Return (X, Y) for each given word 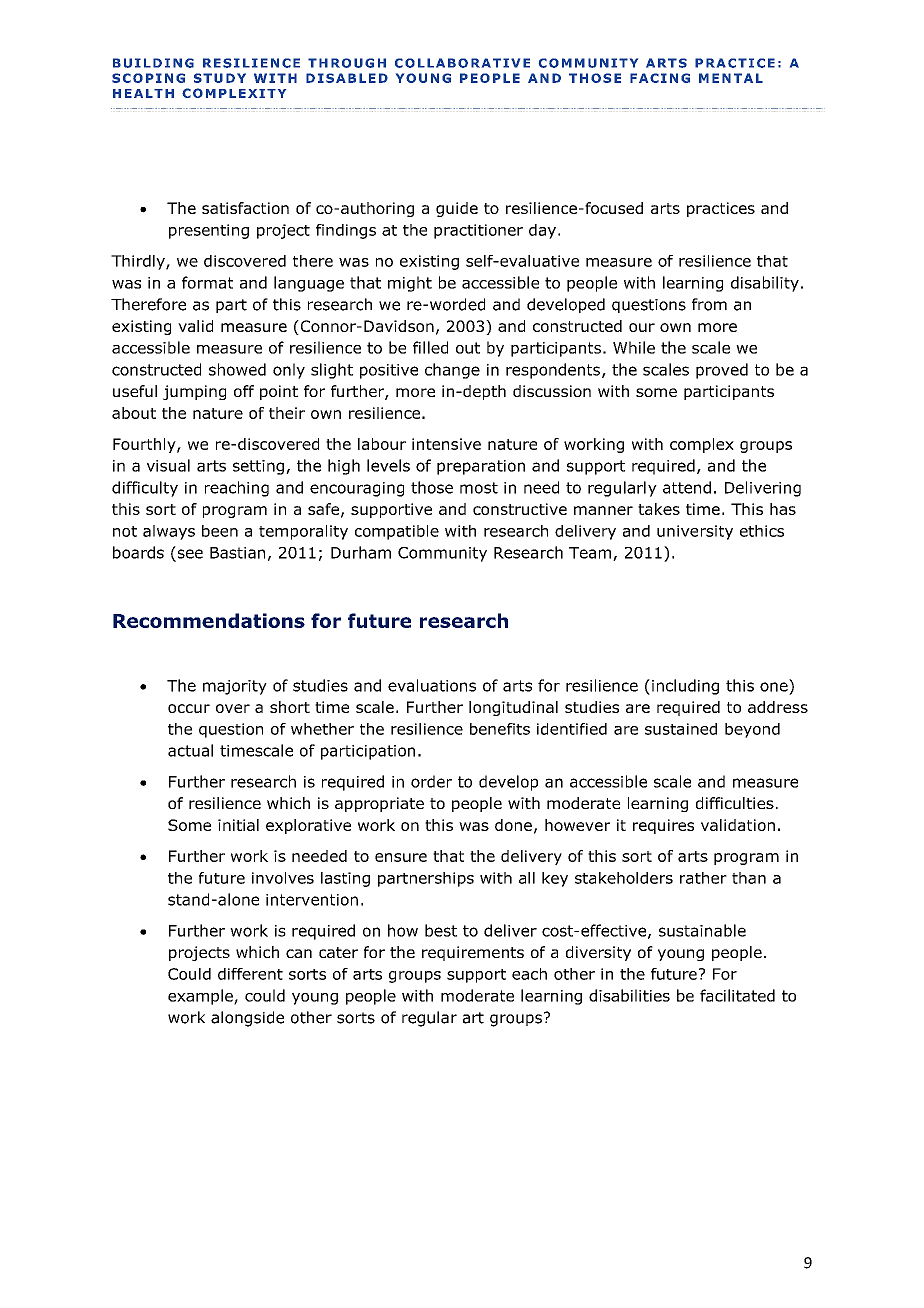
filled (430, 347)
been (220, 531)
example (201, 997)
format (207, 282)
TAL (748, 78)
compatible (397, 532)
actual (190, 750)
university (695, 532)
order (431, 781)
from (709, 304)
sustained (681, 729)
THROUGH (347, 63)
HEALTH (143, 93)
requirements (473, 953)
